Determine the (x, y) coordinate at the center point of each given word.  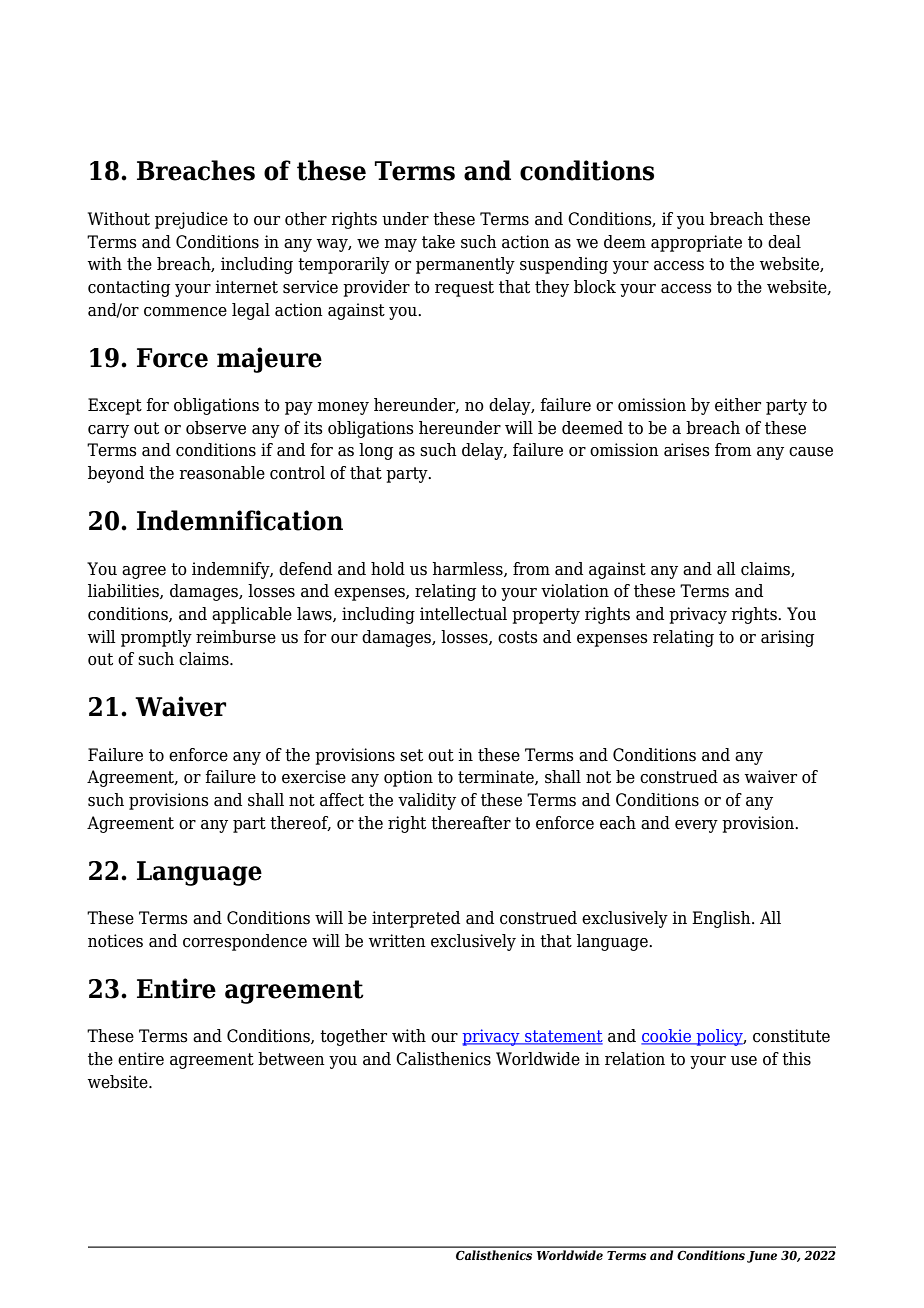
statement (563, 1037)
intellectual (463, 614)
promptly (156, 638)
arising (787, 638)
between (291, 1059)
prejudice (191, 220)
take (438, 242)
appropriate (696, 243)
